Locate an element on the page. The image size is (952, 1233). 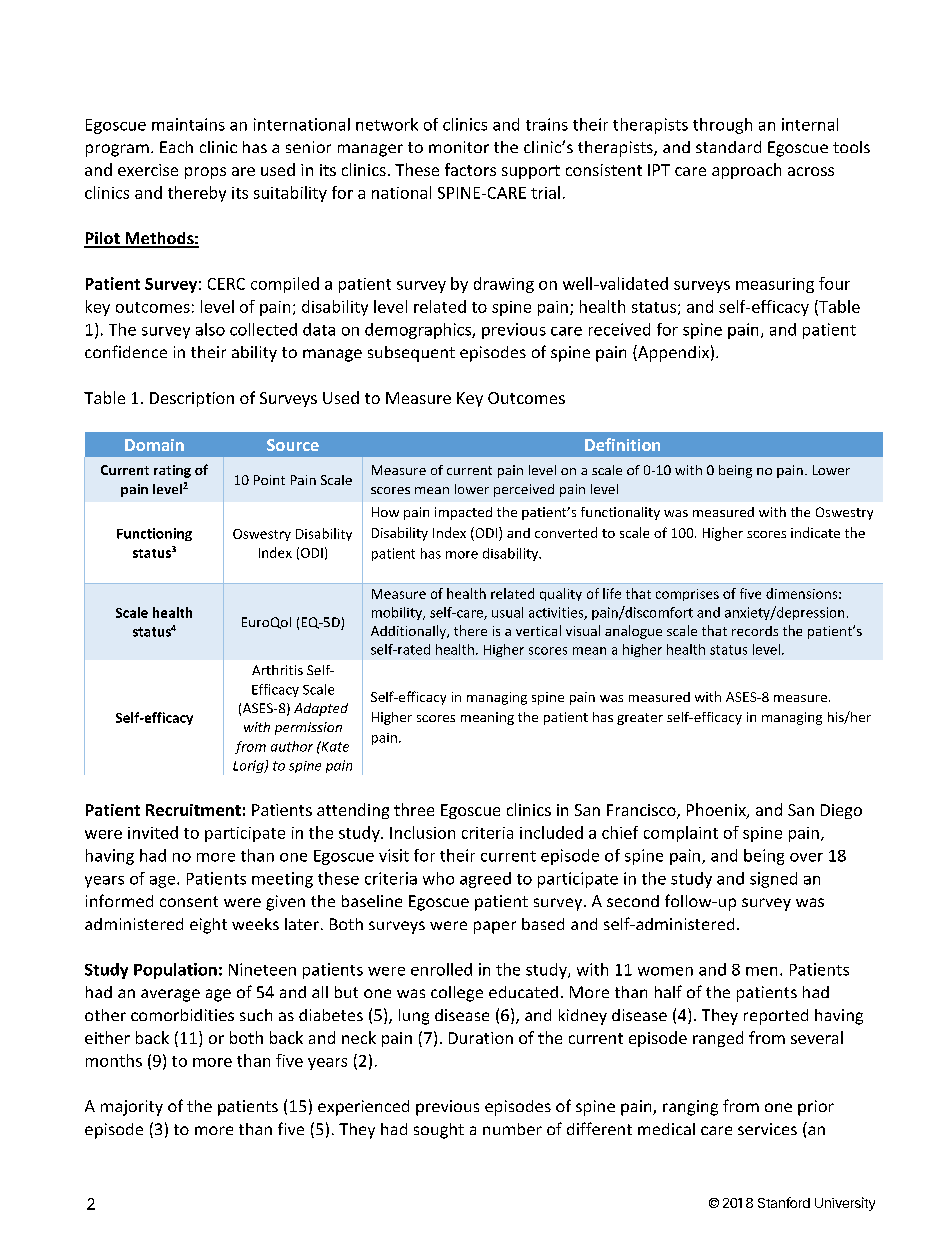
approach is located at coordinates (746, 171).
